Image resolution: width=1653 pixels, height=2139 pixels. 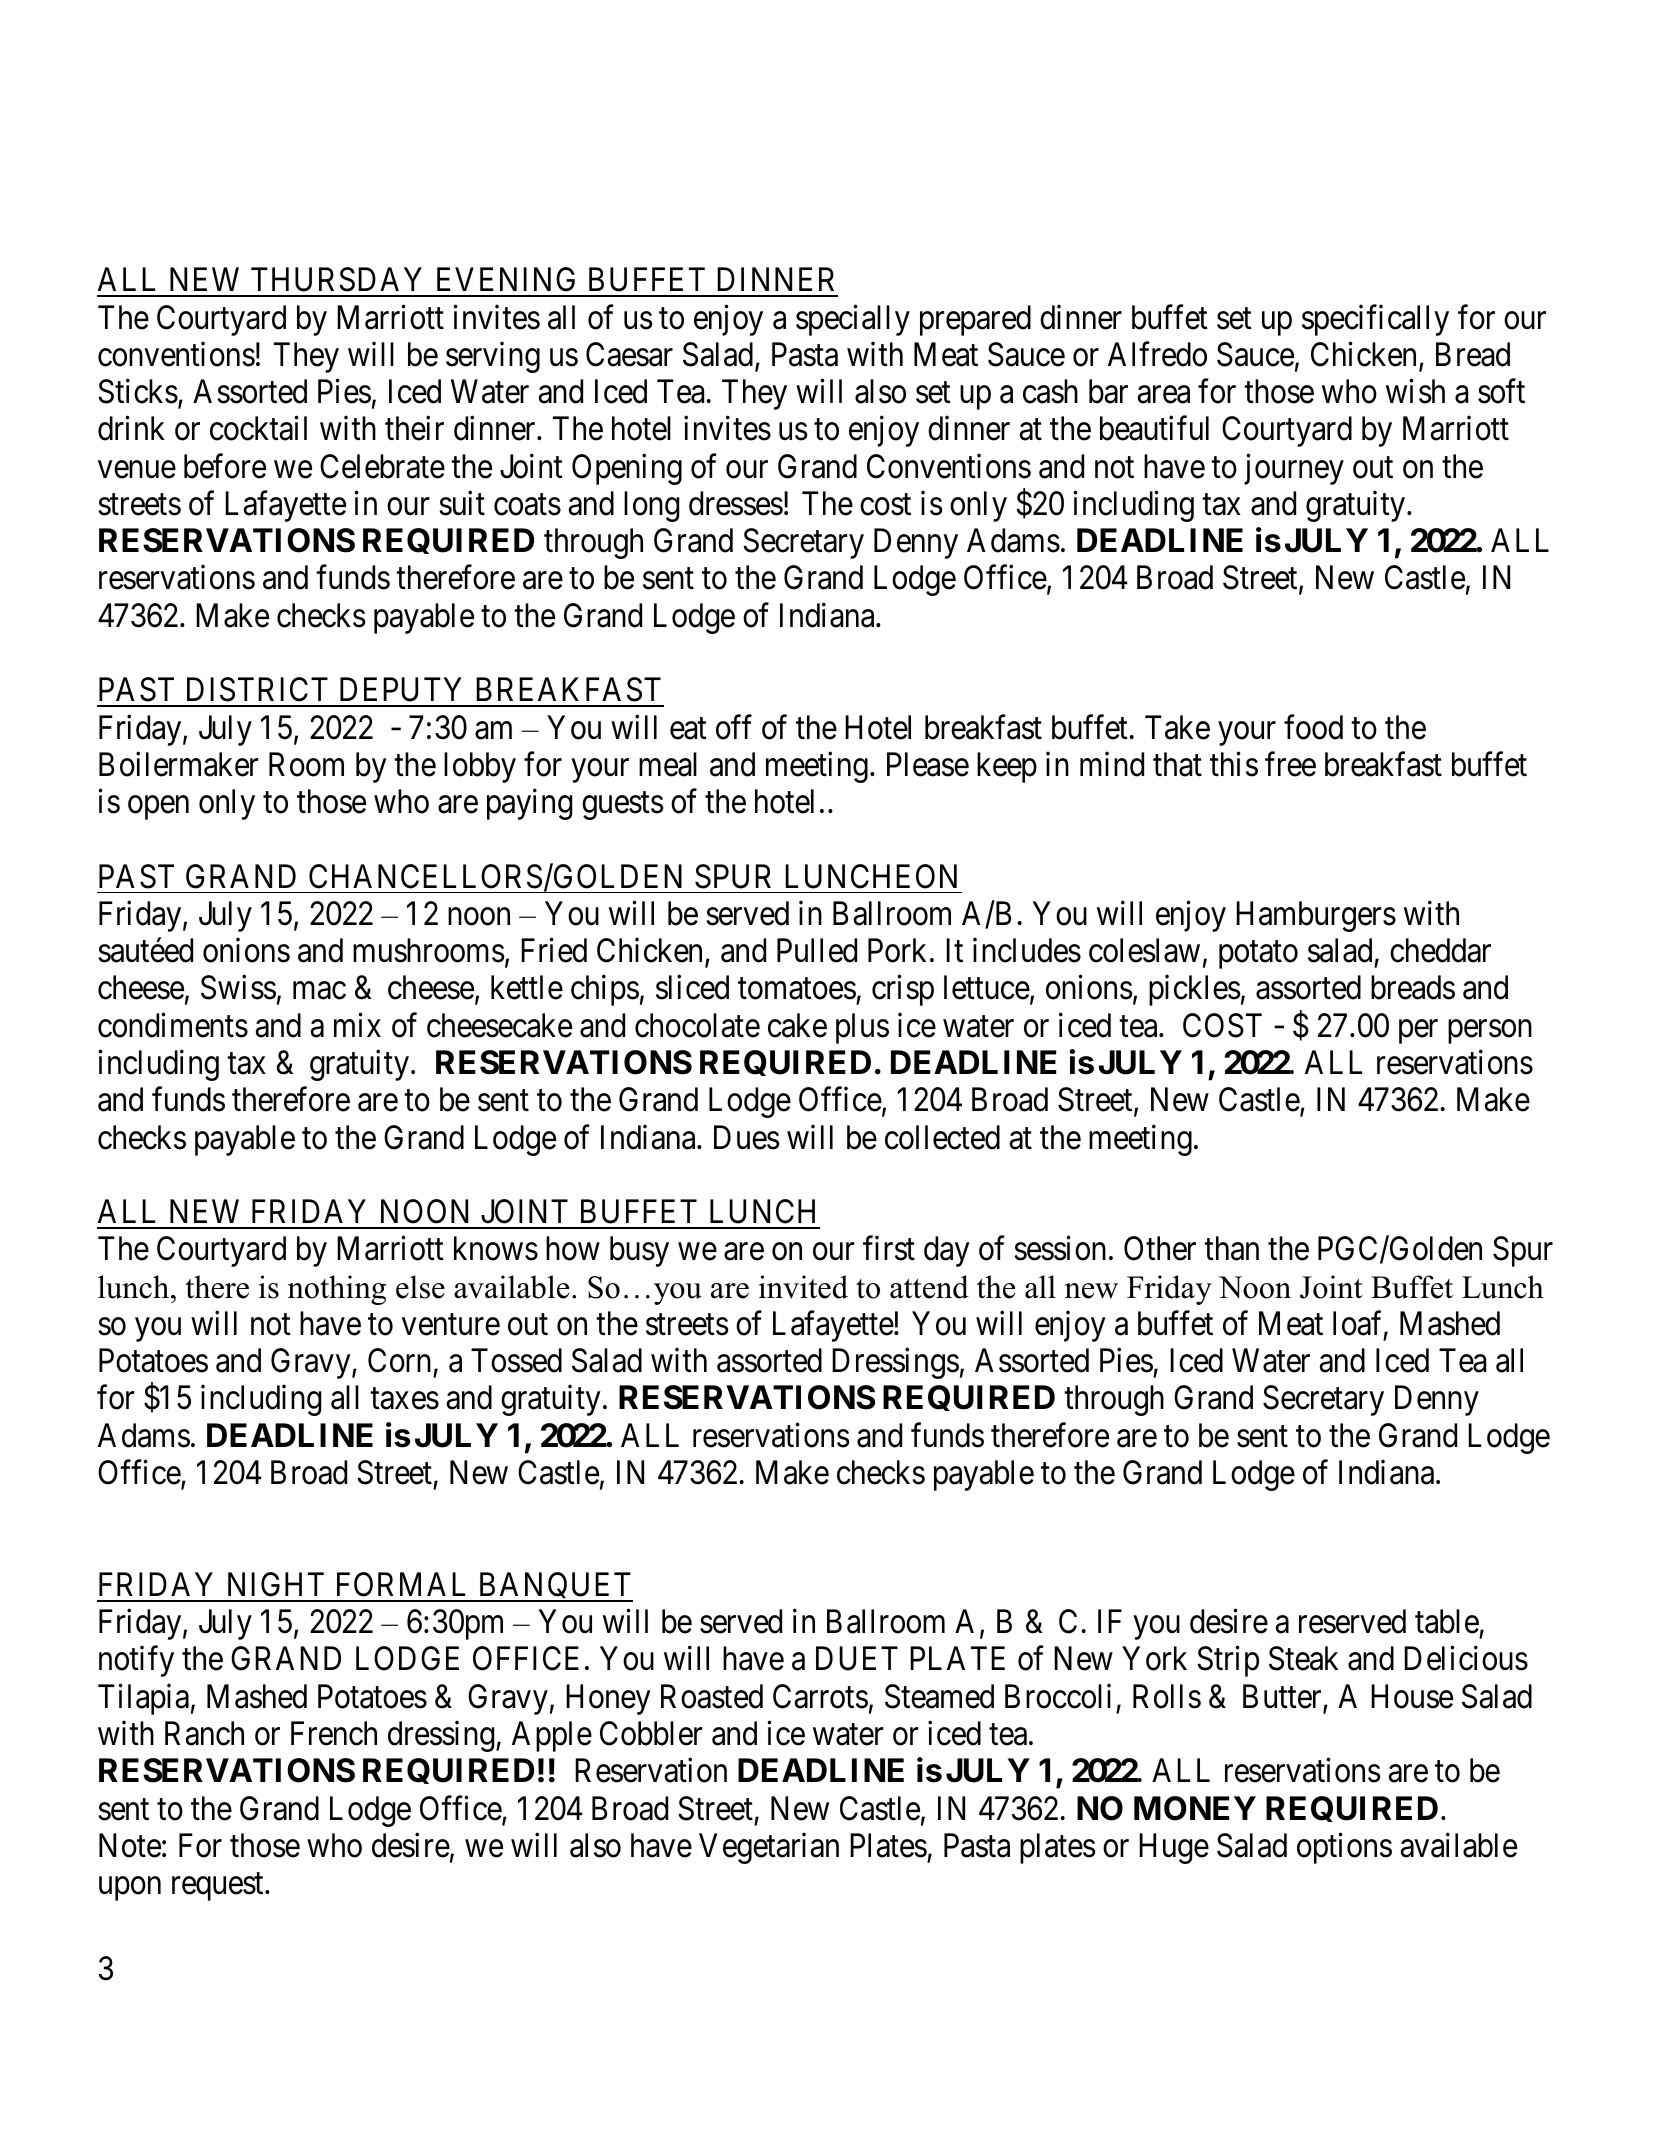 I want to click on wish, so click(x=1415, y=391).
